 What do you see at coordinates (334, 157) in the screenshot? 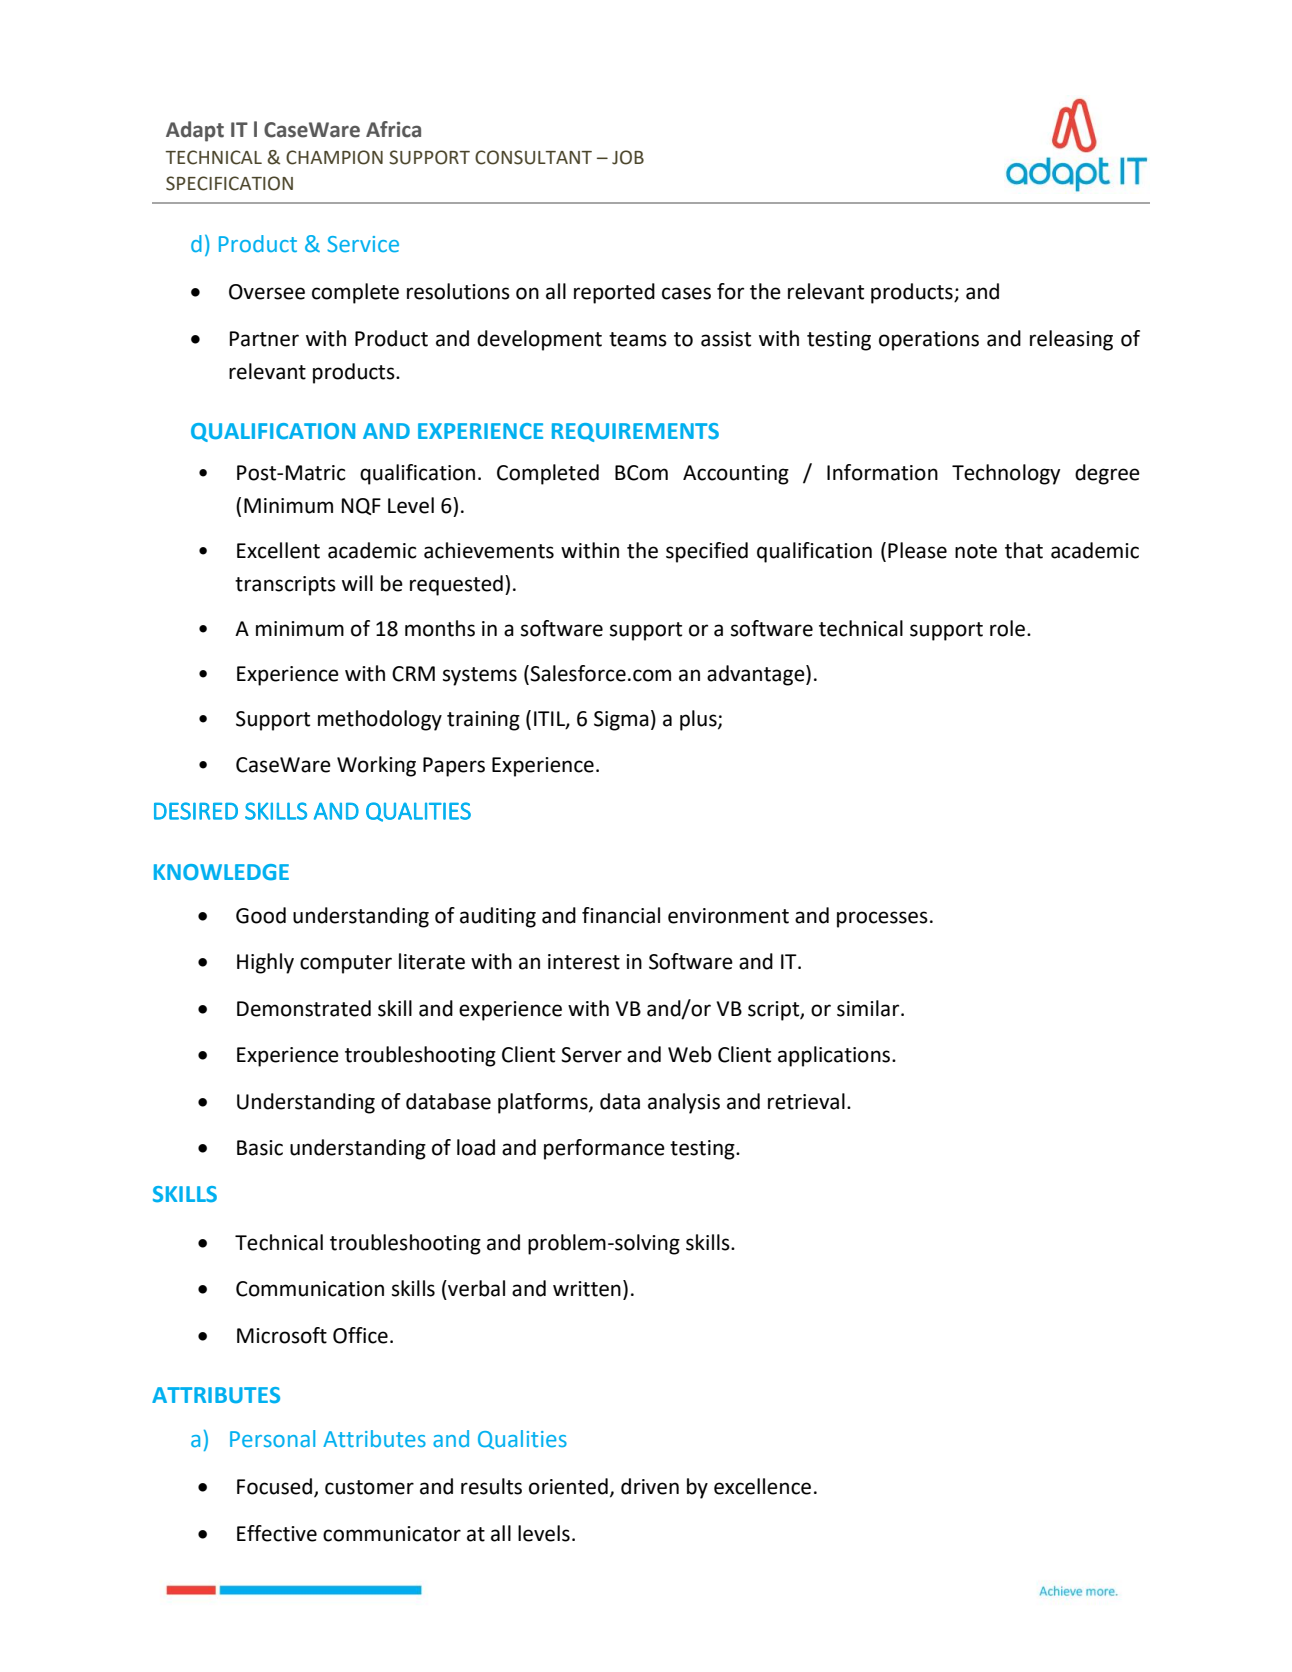
I see `CHAMPION` at bounding box center [334, 157].
